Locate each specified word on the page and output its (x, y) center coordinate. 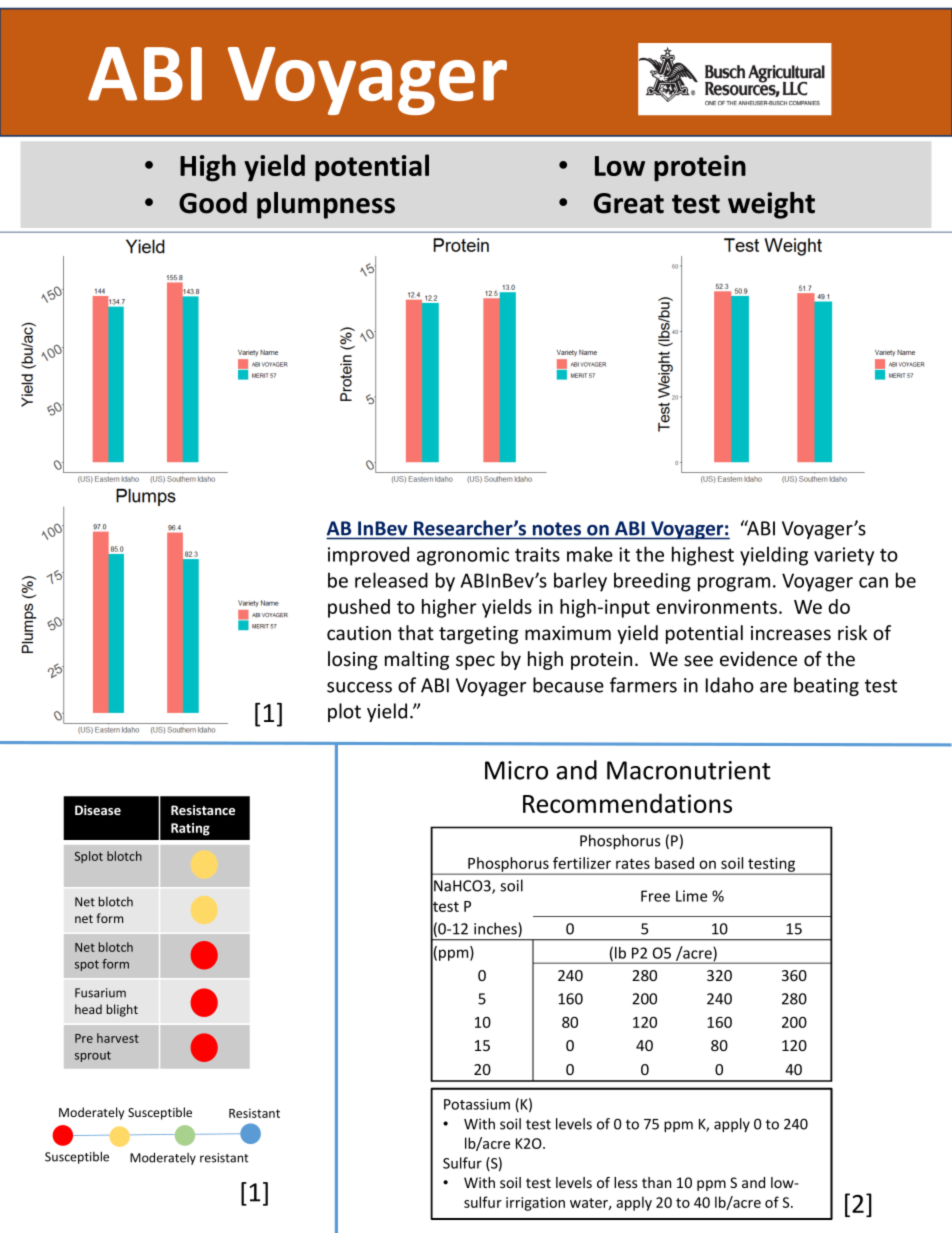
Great (629, 203)
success (359, 687)
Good (213, 203)
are (773, 687)
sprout (93, 1056)
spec (475, 662)
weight (771, 205)
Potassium (477, 1104)
